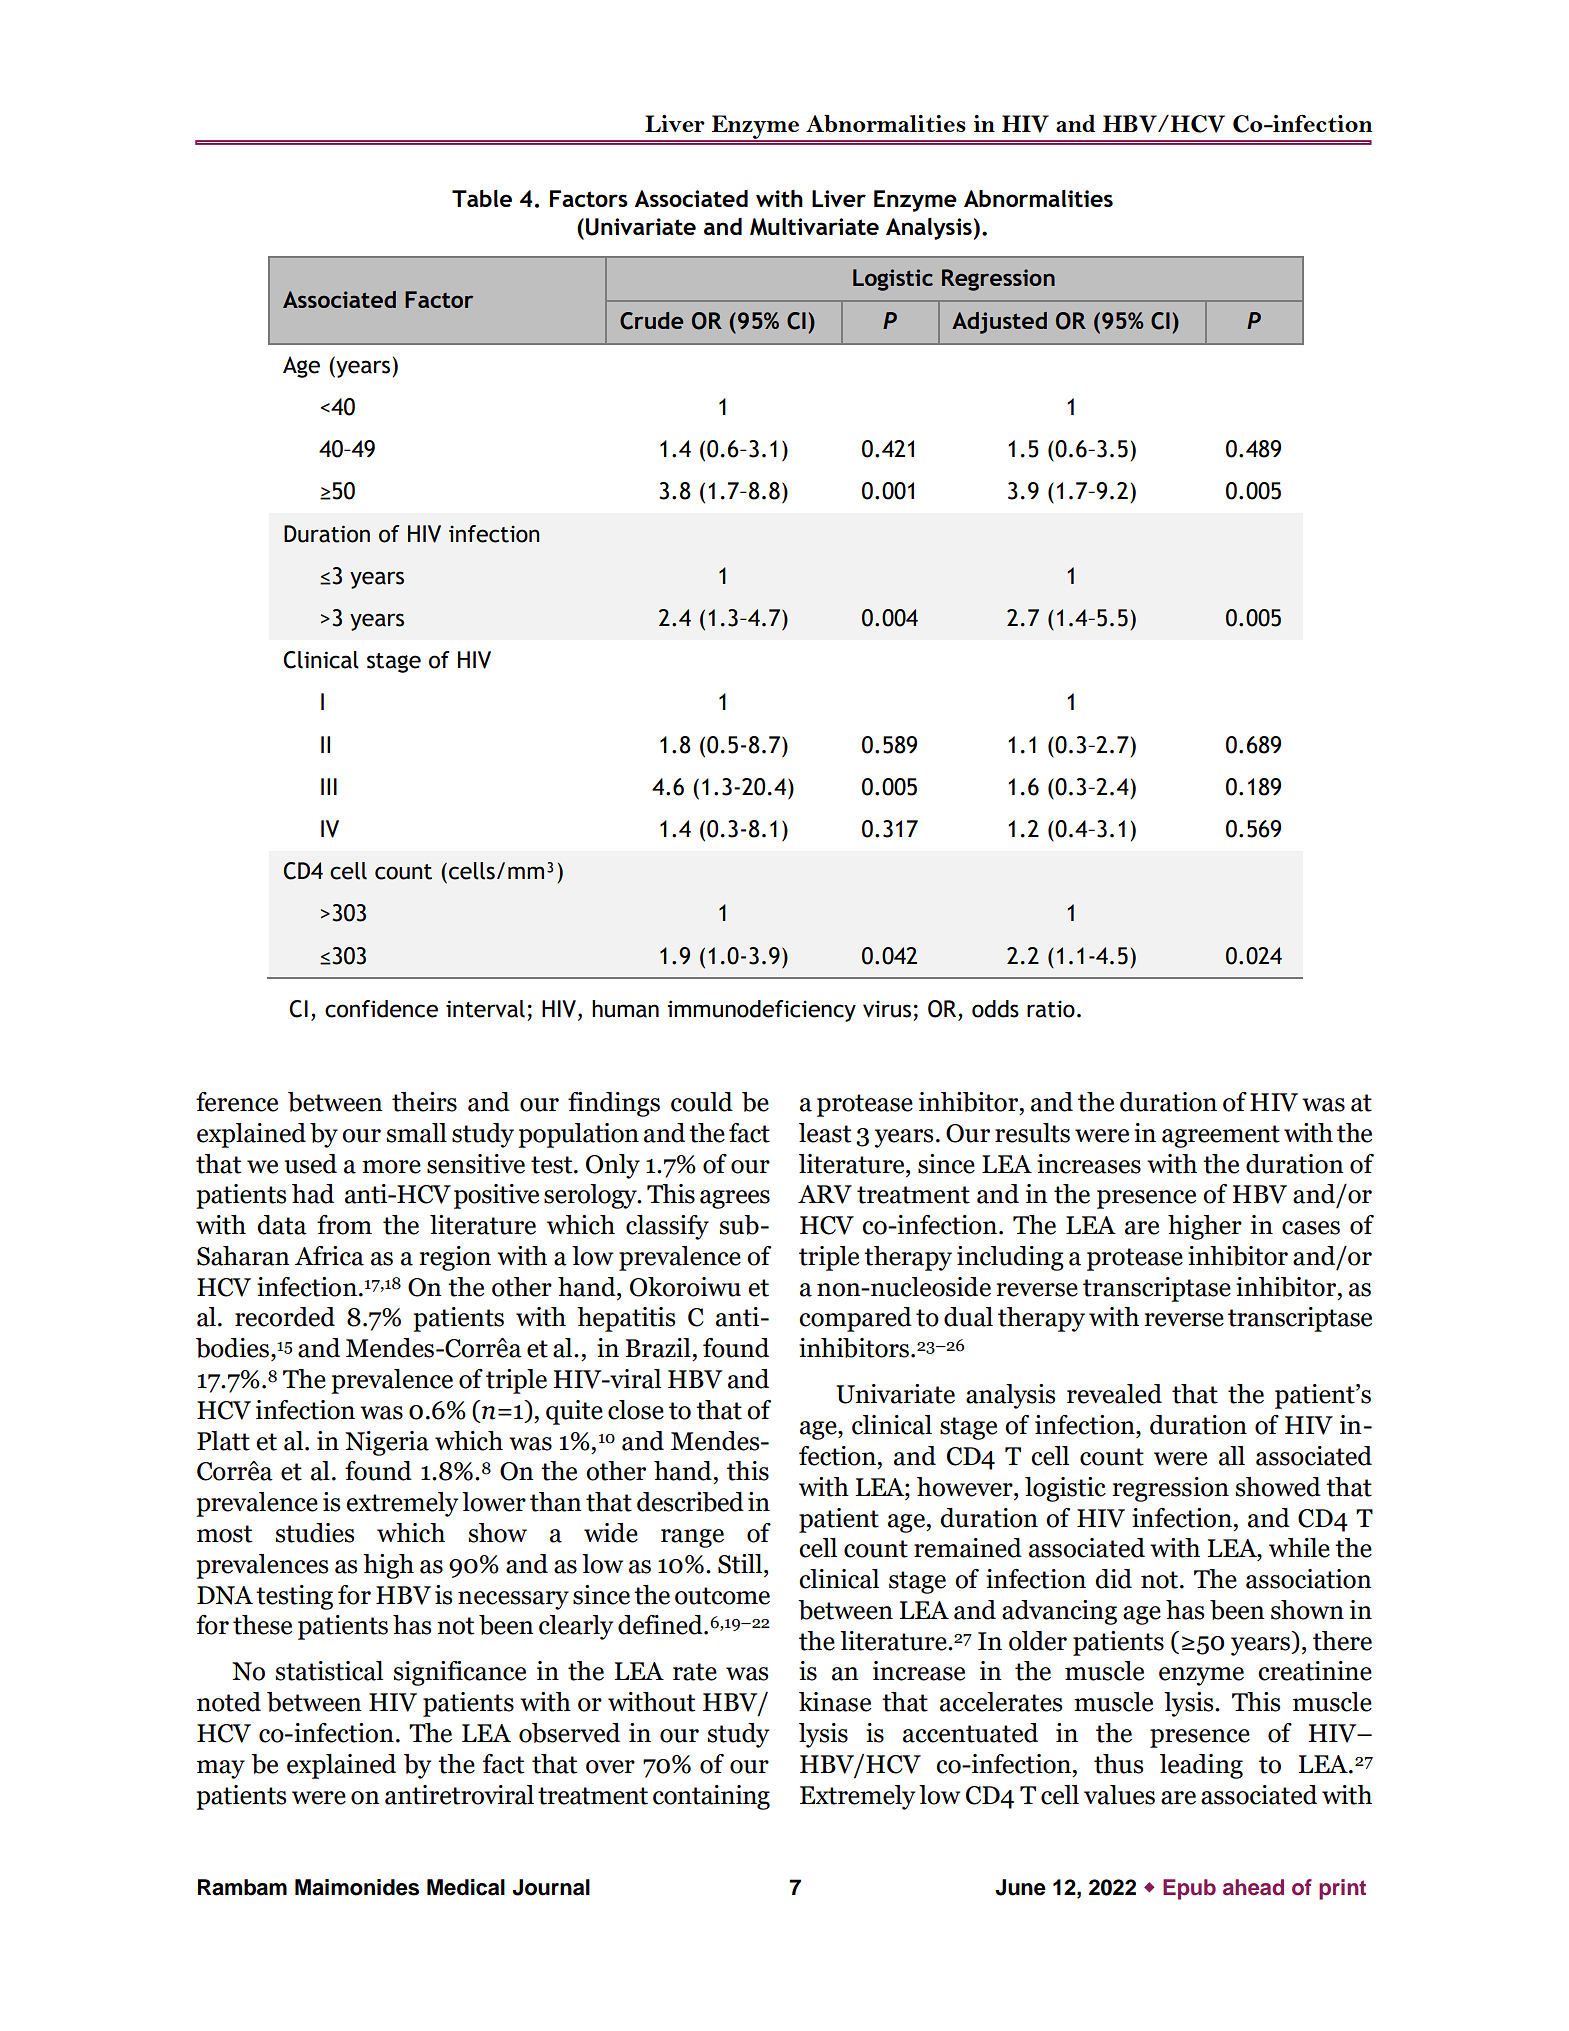 The height and width of the page is (2031, 1569). I want to click on Maimonides, so click(357, 1887).
